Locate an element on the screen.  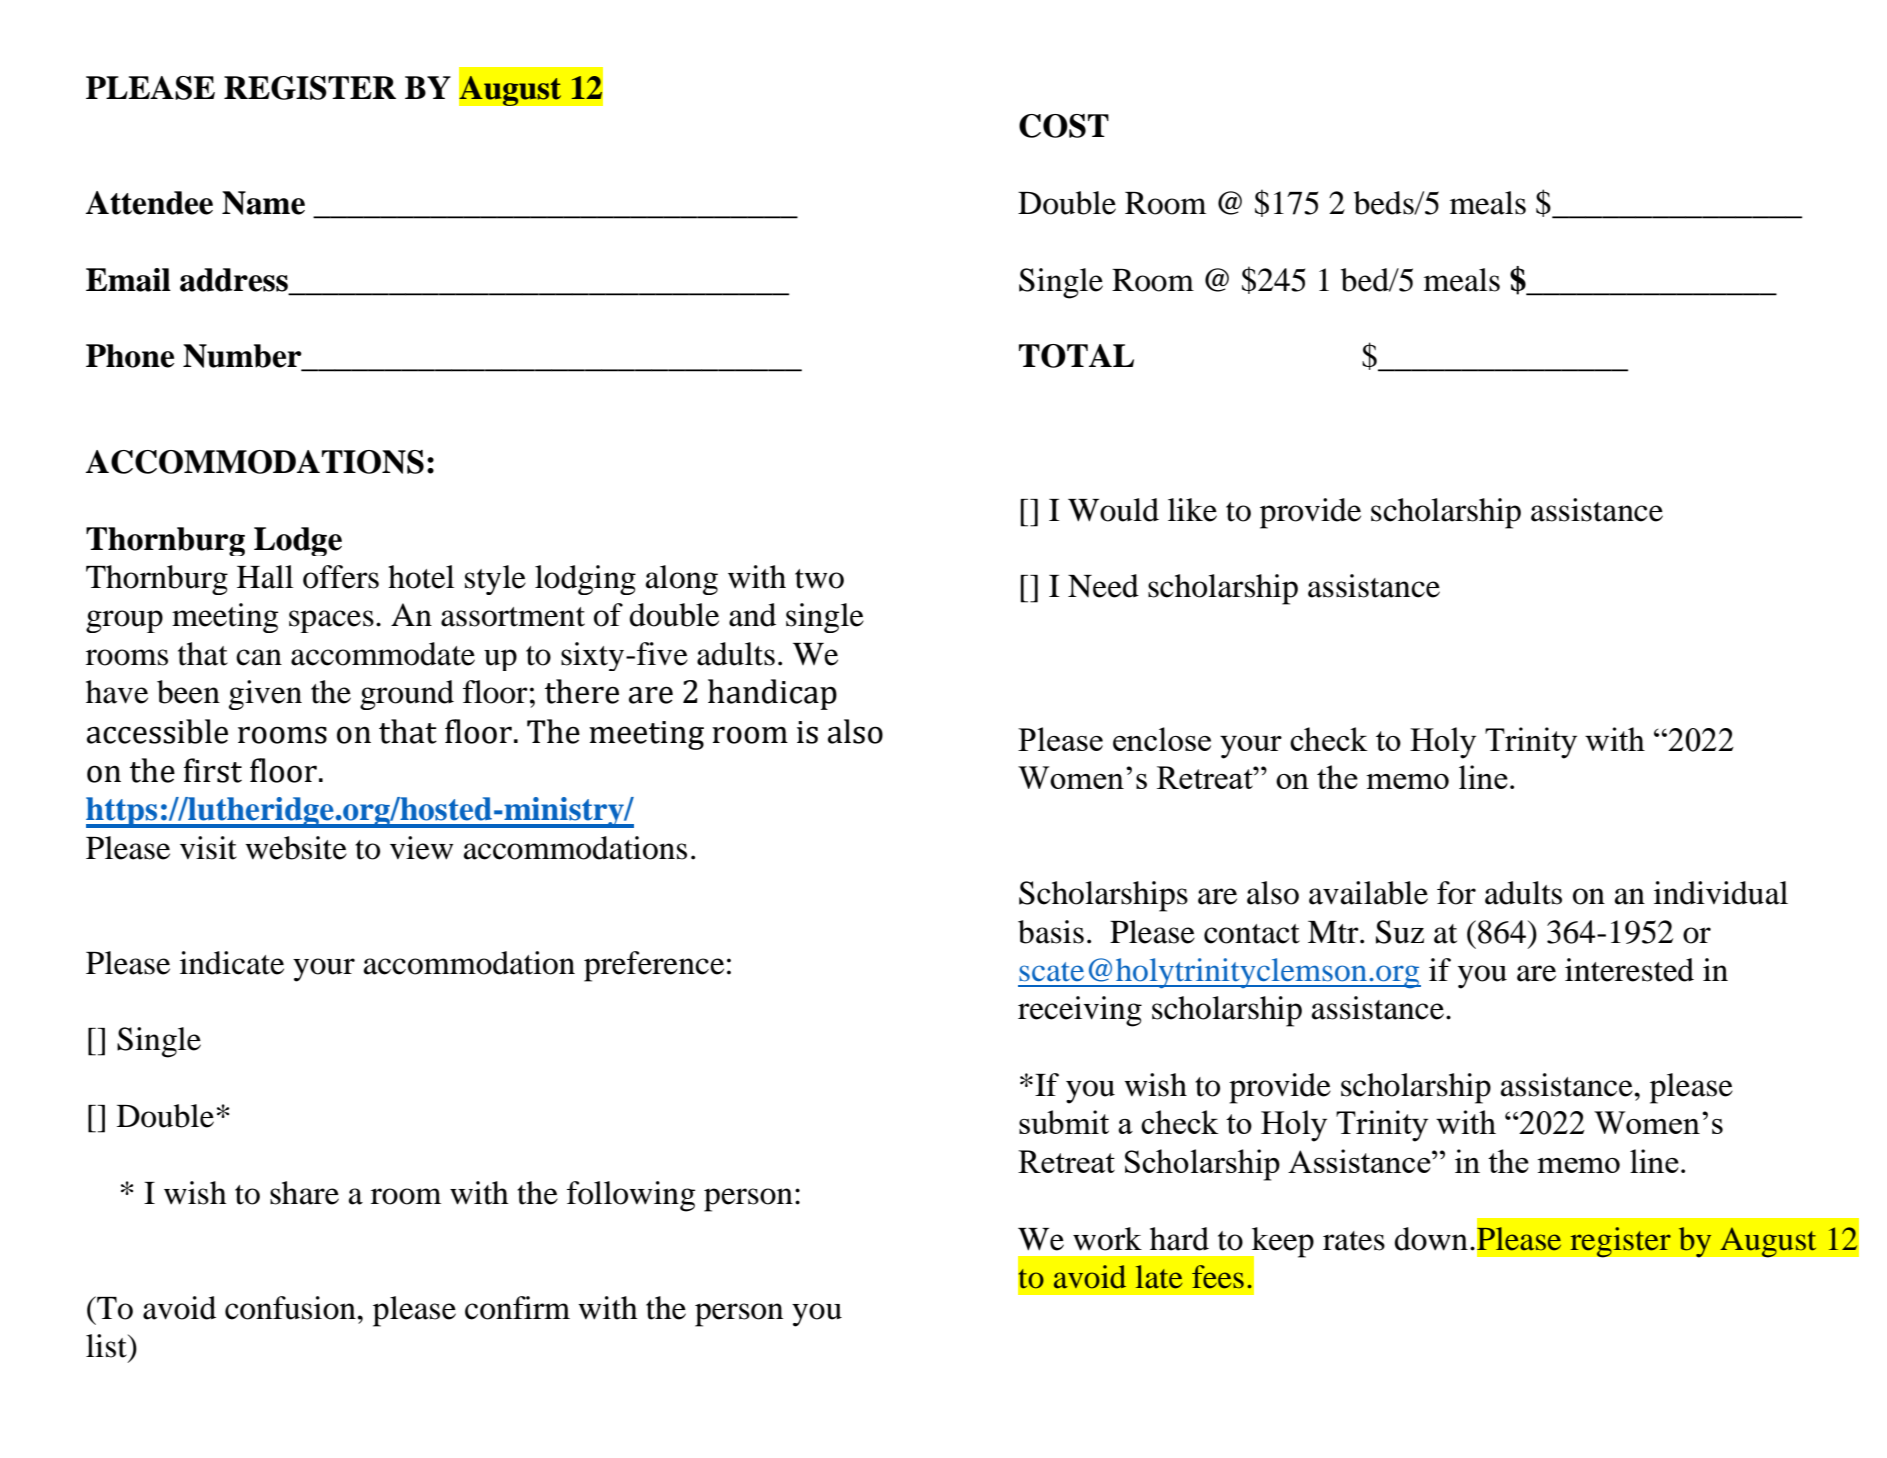
basis is located at coordinates (1051, 932).
